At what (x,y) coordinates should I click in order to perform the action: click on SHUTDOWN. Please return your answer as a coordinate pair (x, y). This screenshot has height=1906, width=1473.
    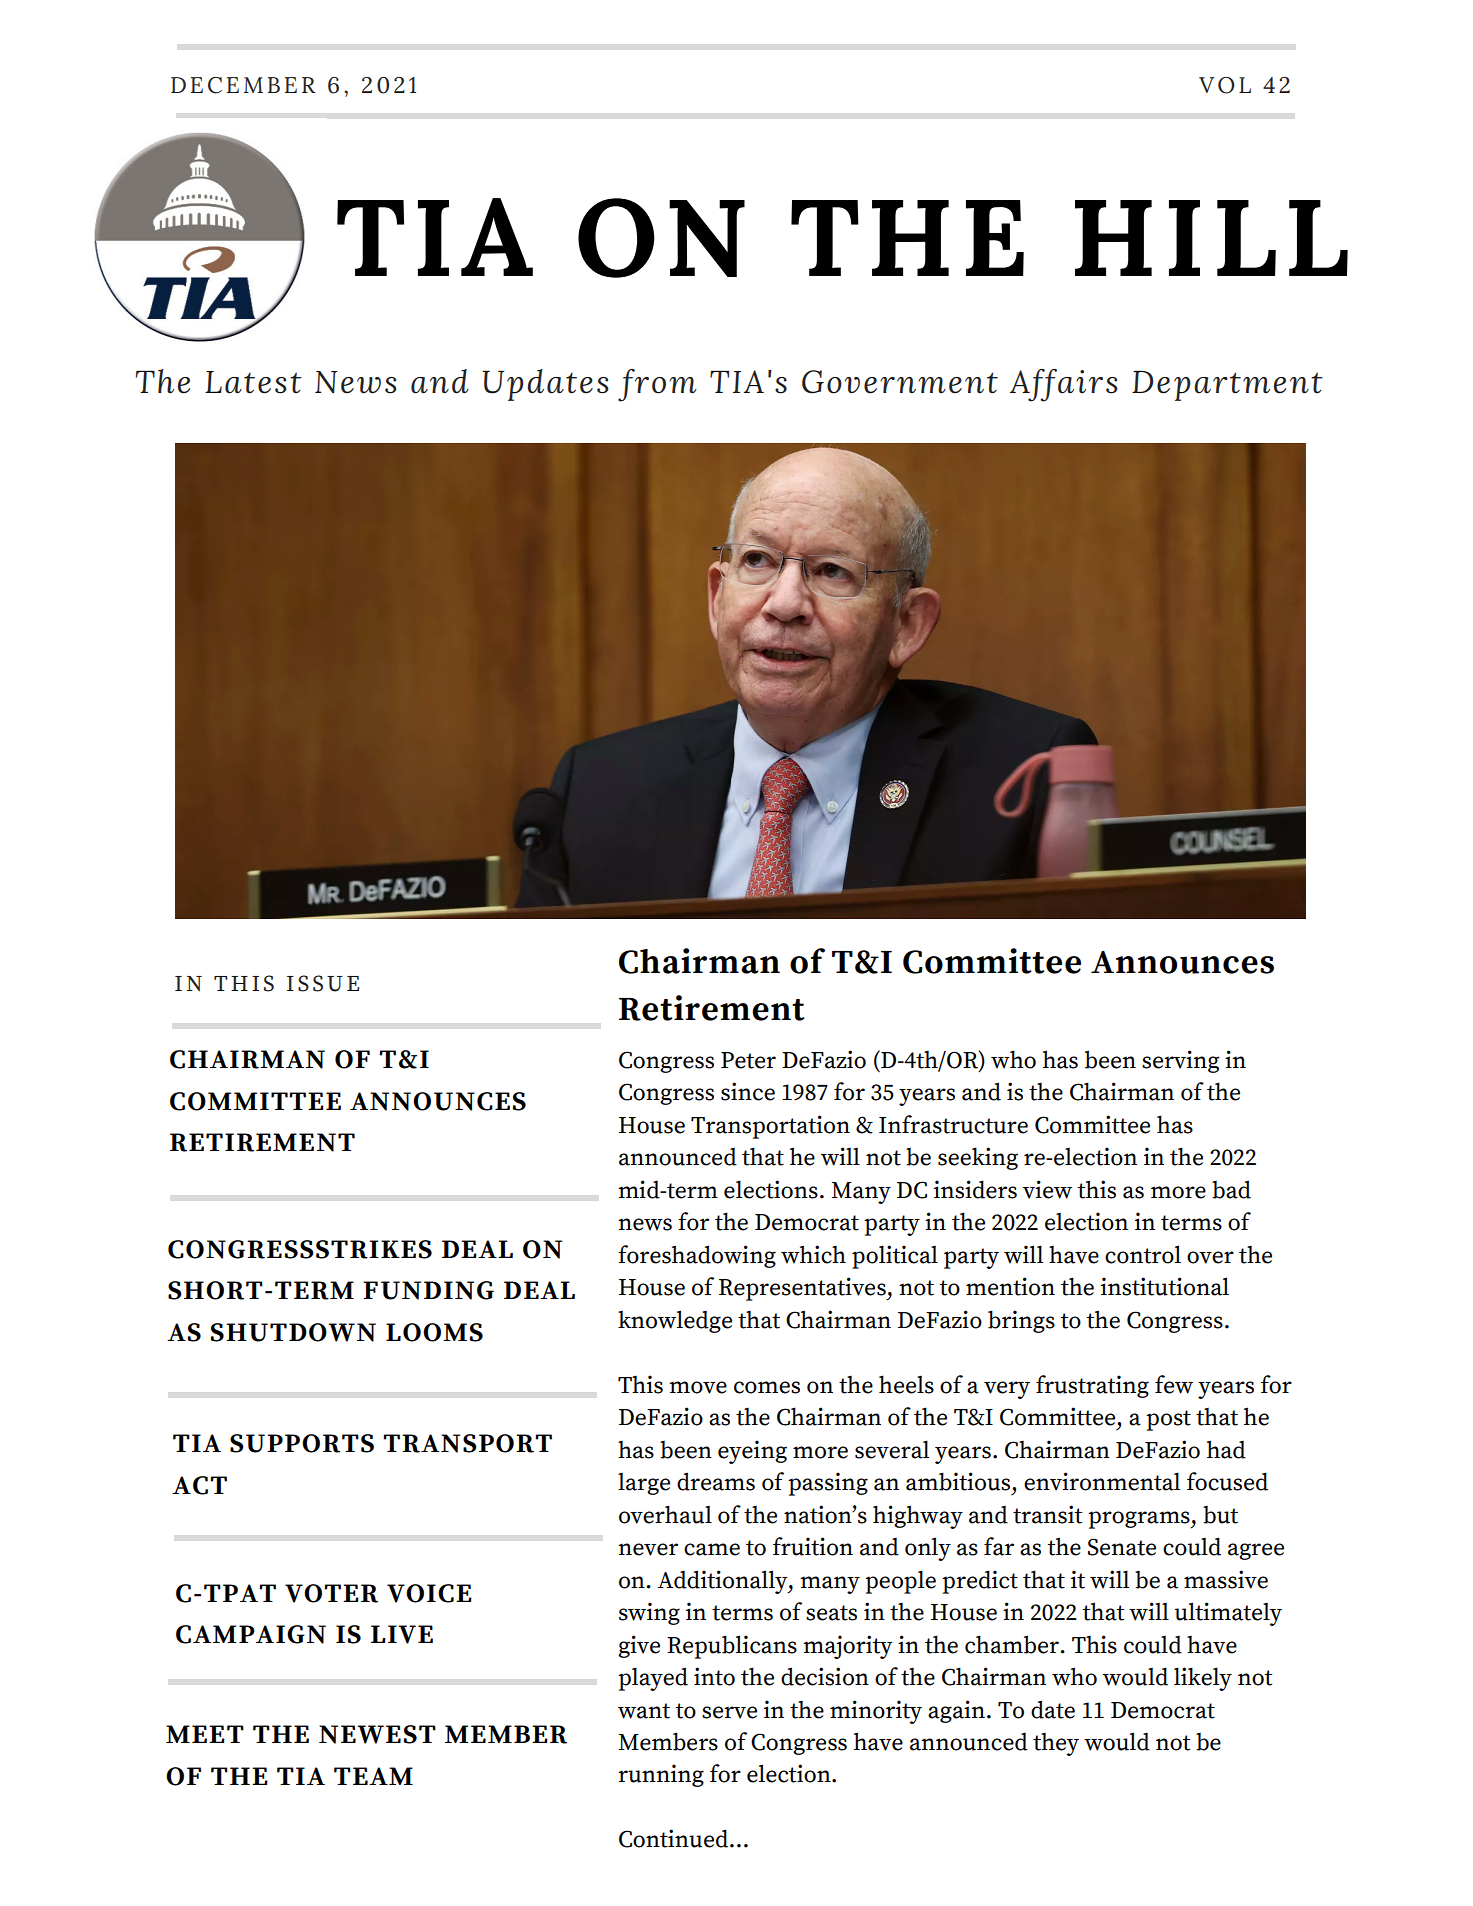
    Looking at the image, I should click on (293, 1332).
